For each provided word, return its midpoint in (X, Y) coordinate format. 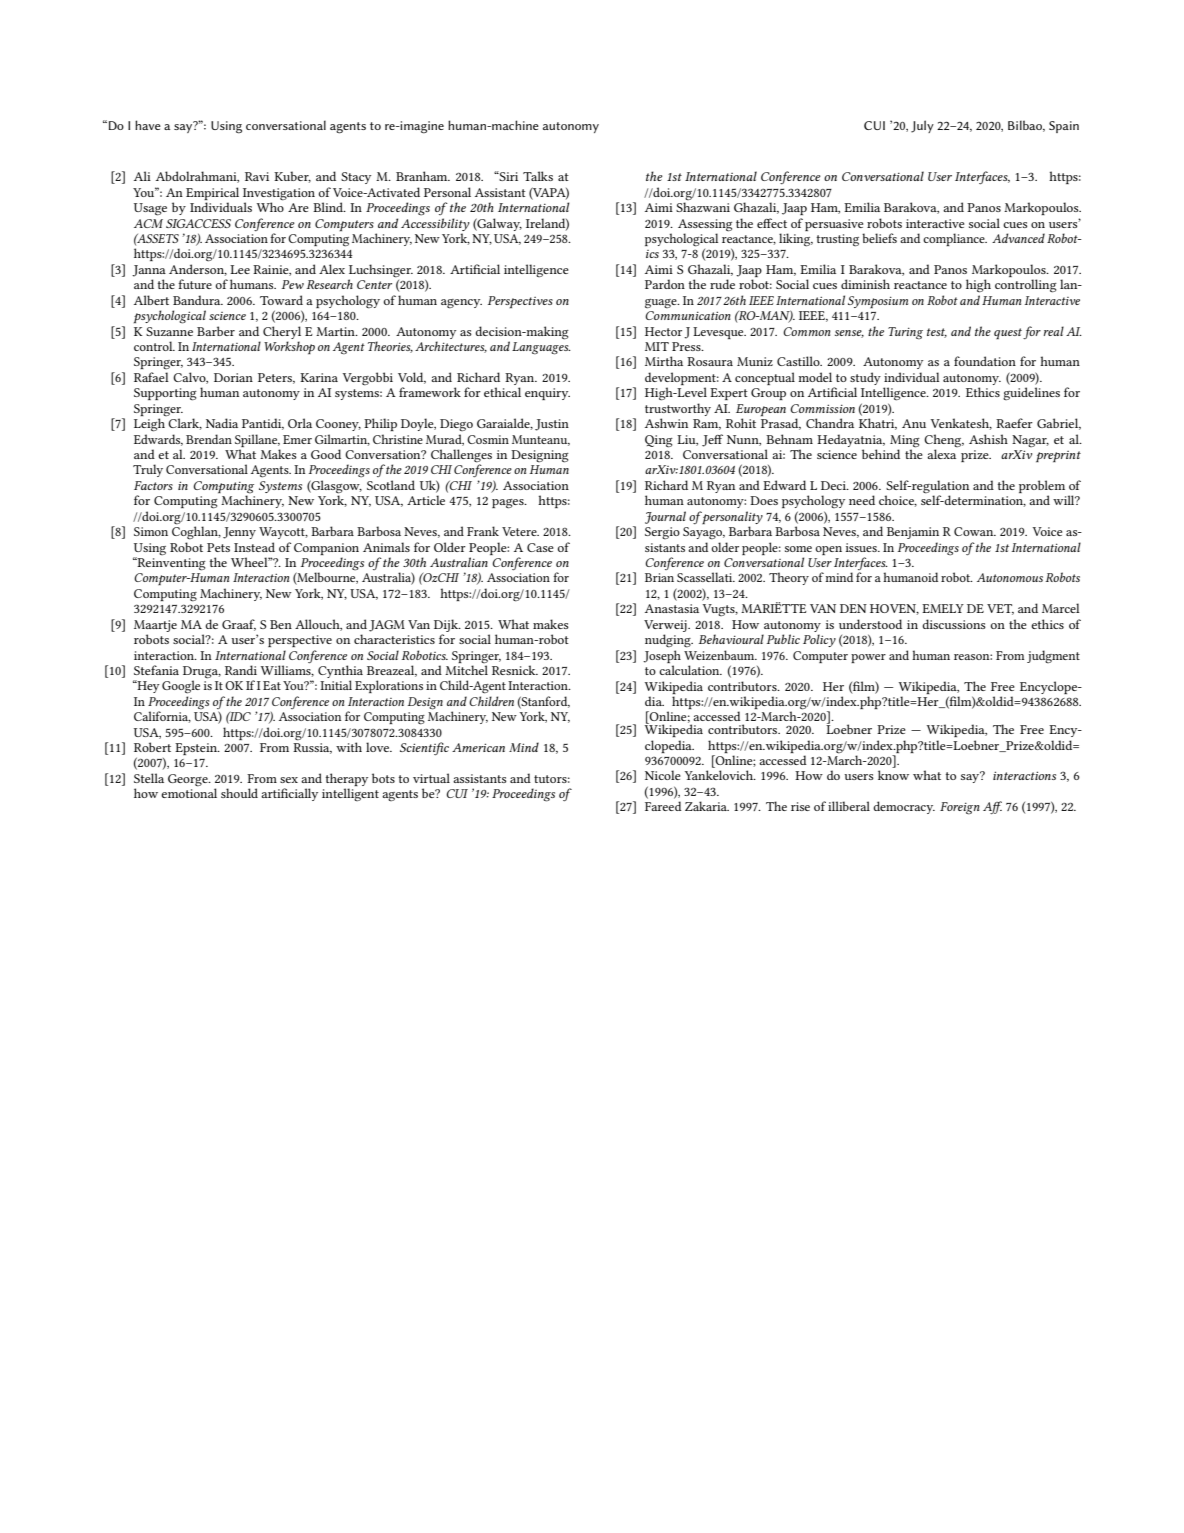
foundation (985, 361)
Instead (254, 547)
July (922, 126)
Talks (538, 176)
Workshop (289, 347)
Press (687, 346)
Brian (659, 577)
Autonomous (1010, 577)
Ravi (257, 176)
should (239, 793)
